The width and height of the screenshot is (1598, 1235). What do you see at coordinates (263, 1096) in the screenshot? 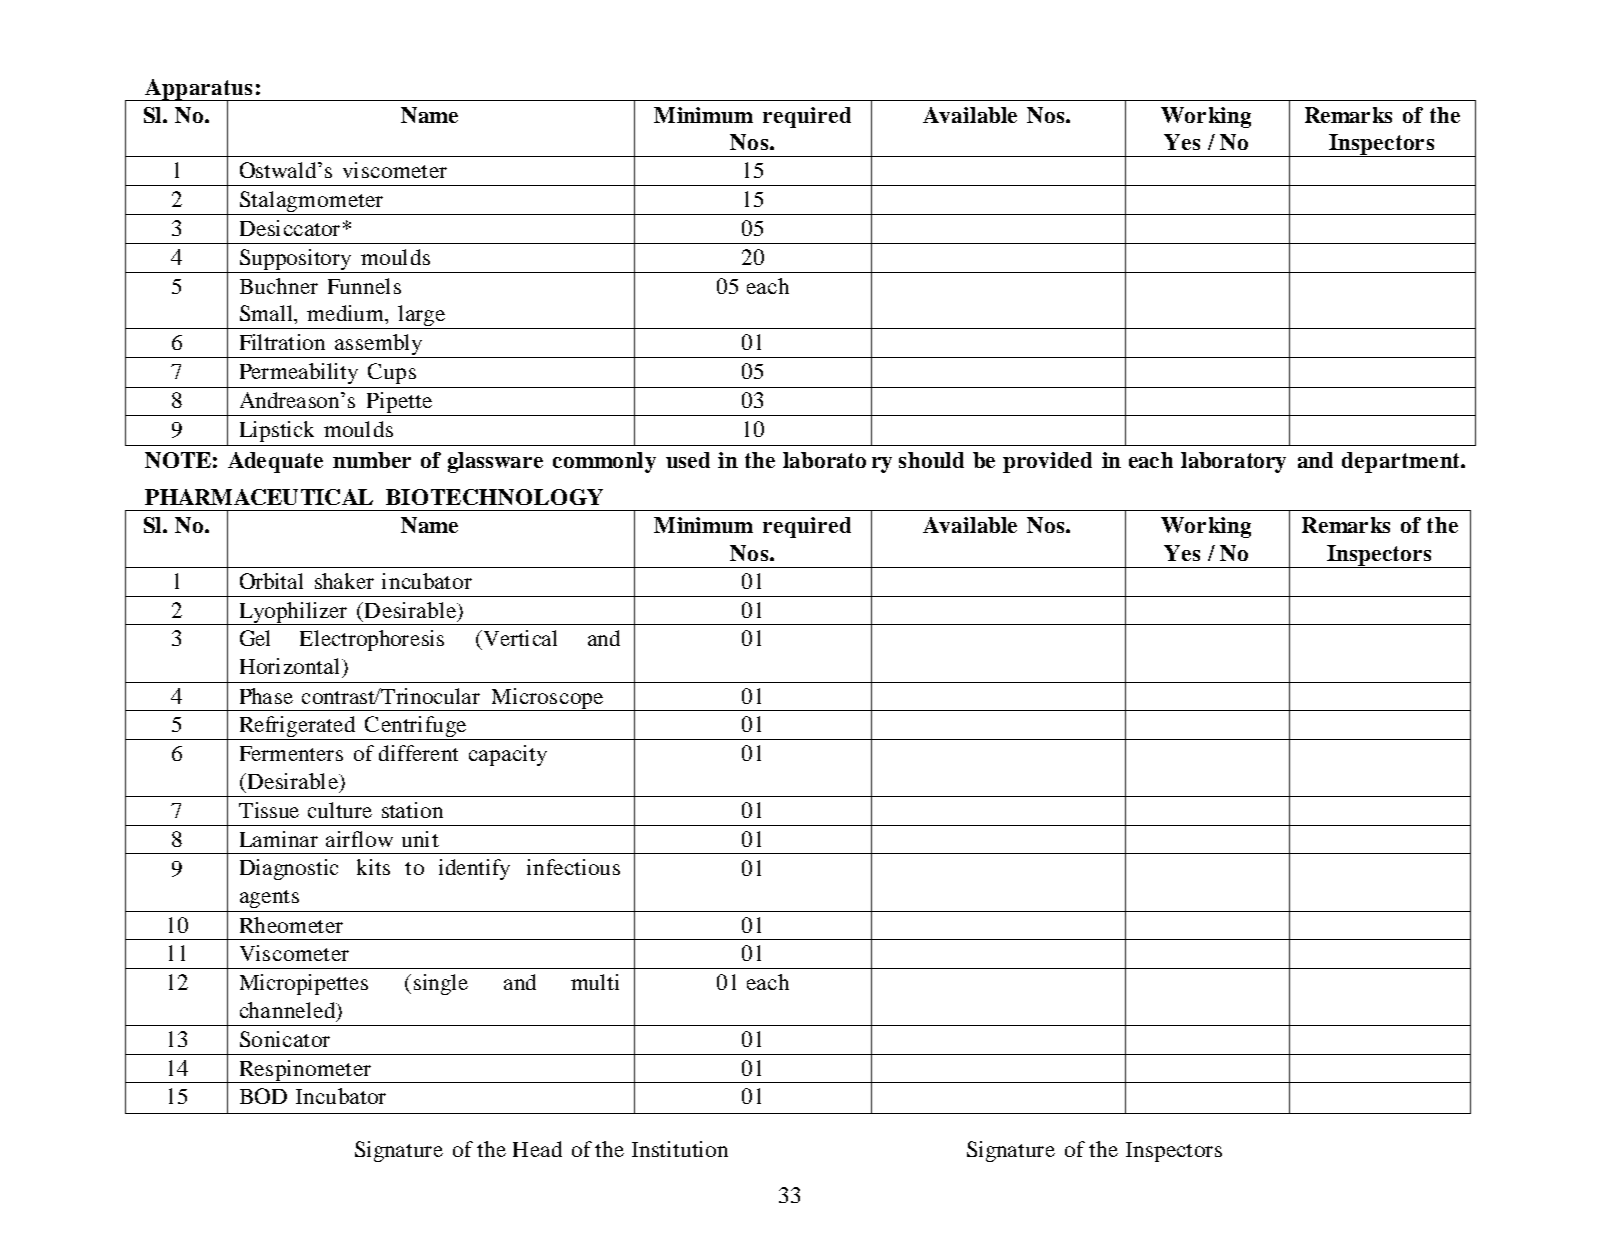
I see `BOD` at bounding box center [263, 1096].
